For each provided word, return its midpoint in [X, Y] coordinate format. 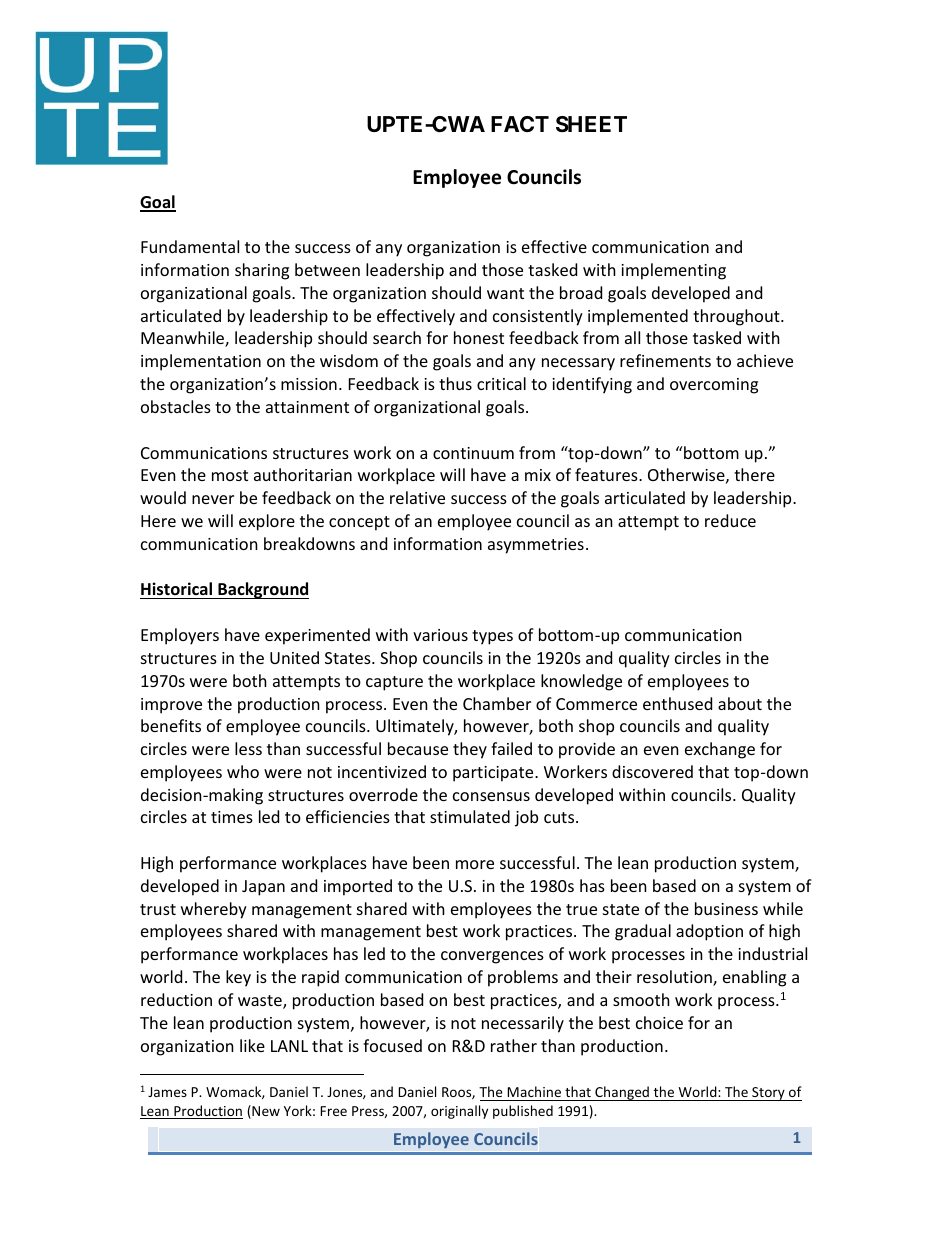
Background [262, 590]
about [740, 703]
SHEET [591, 124]
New [265, 1112]
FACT [520, 124]
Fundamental [190, 246]
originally [459, 1112]
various [440, 635]
